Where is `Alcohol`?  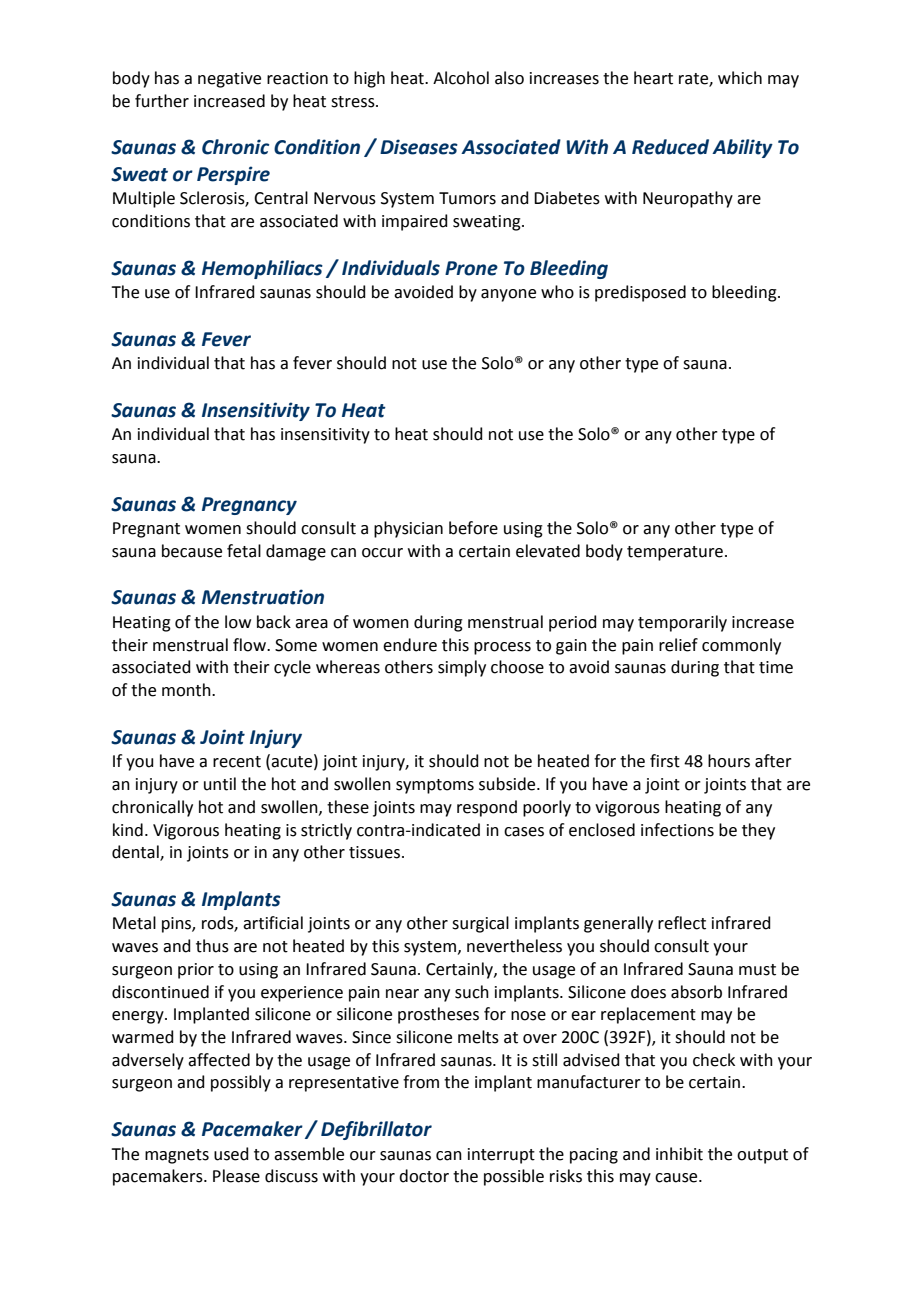
Alcohol is located at coordinates (461, 78).
